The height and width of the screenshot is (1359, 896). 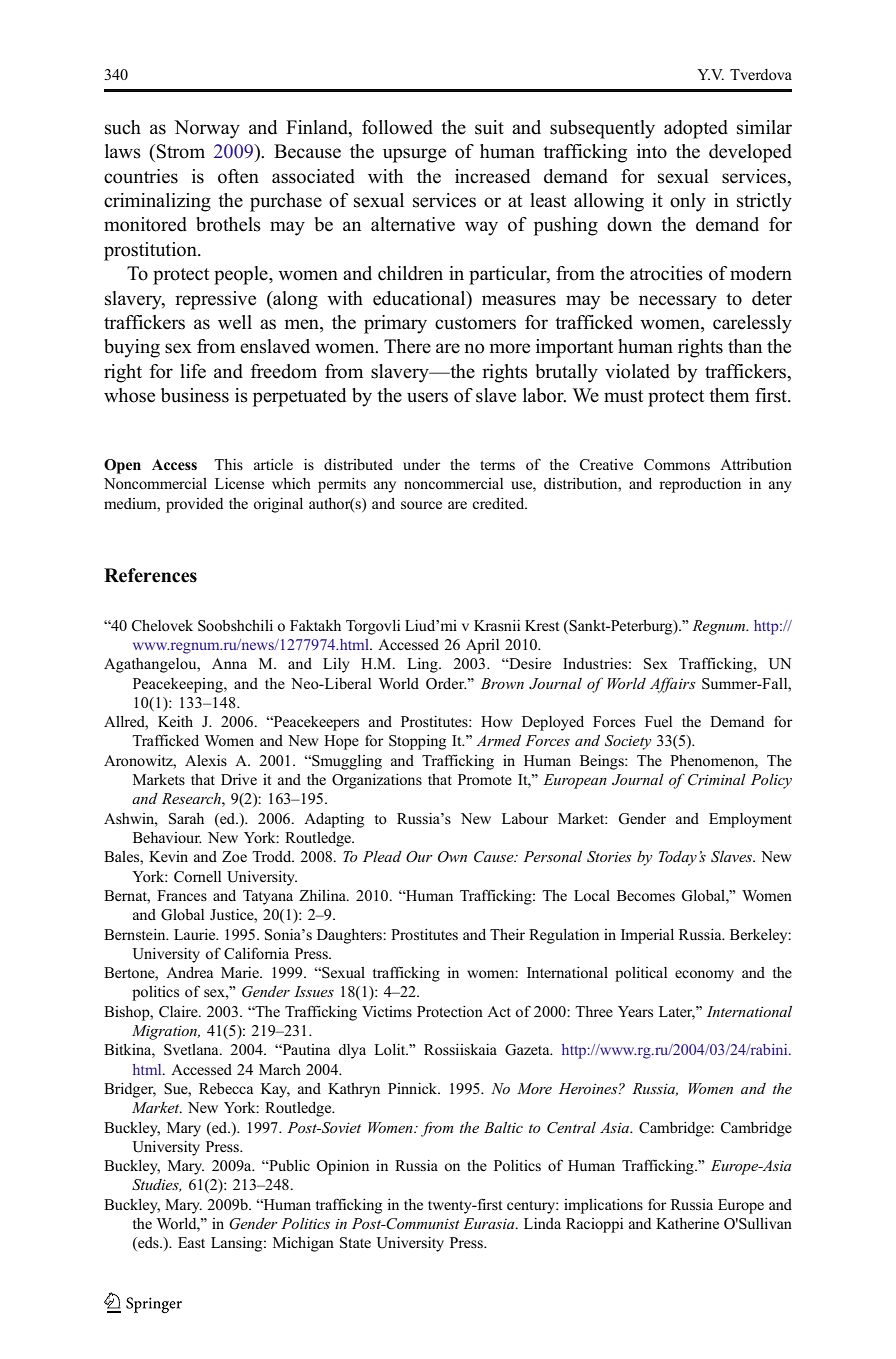 I want to click on Strom, so click(x=181, y=151).
